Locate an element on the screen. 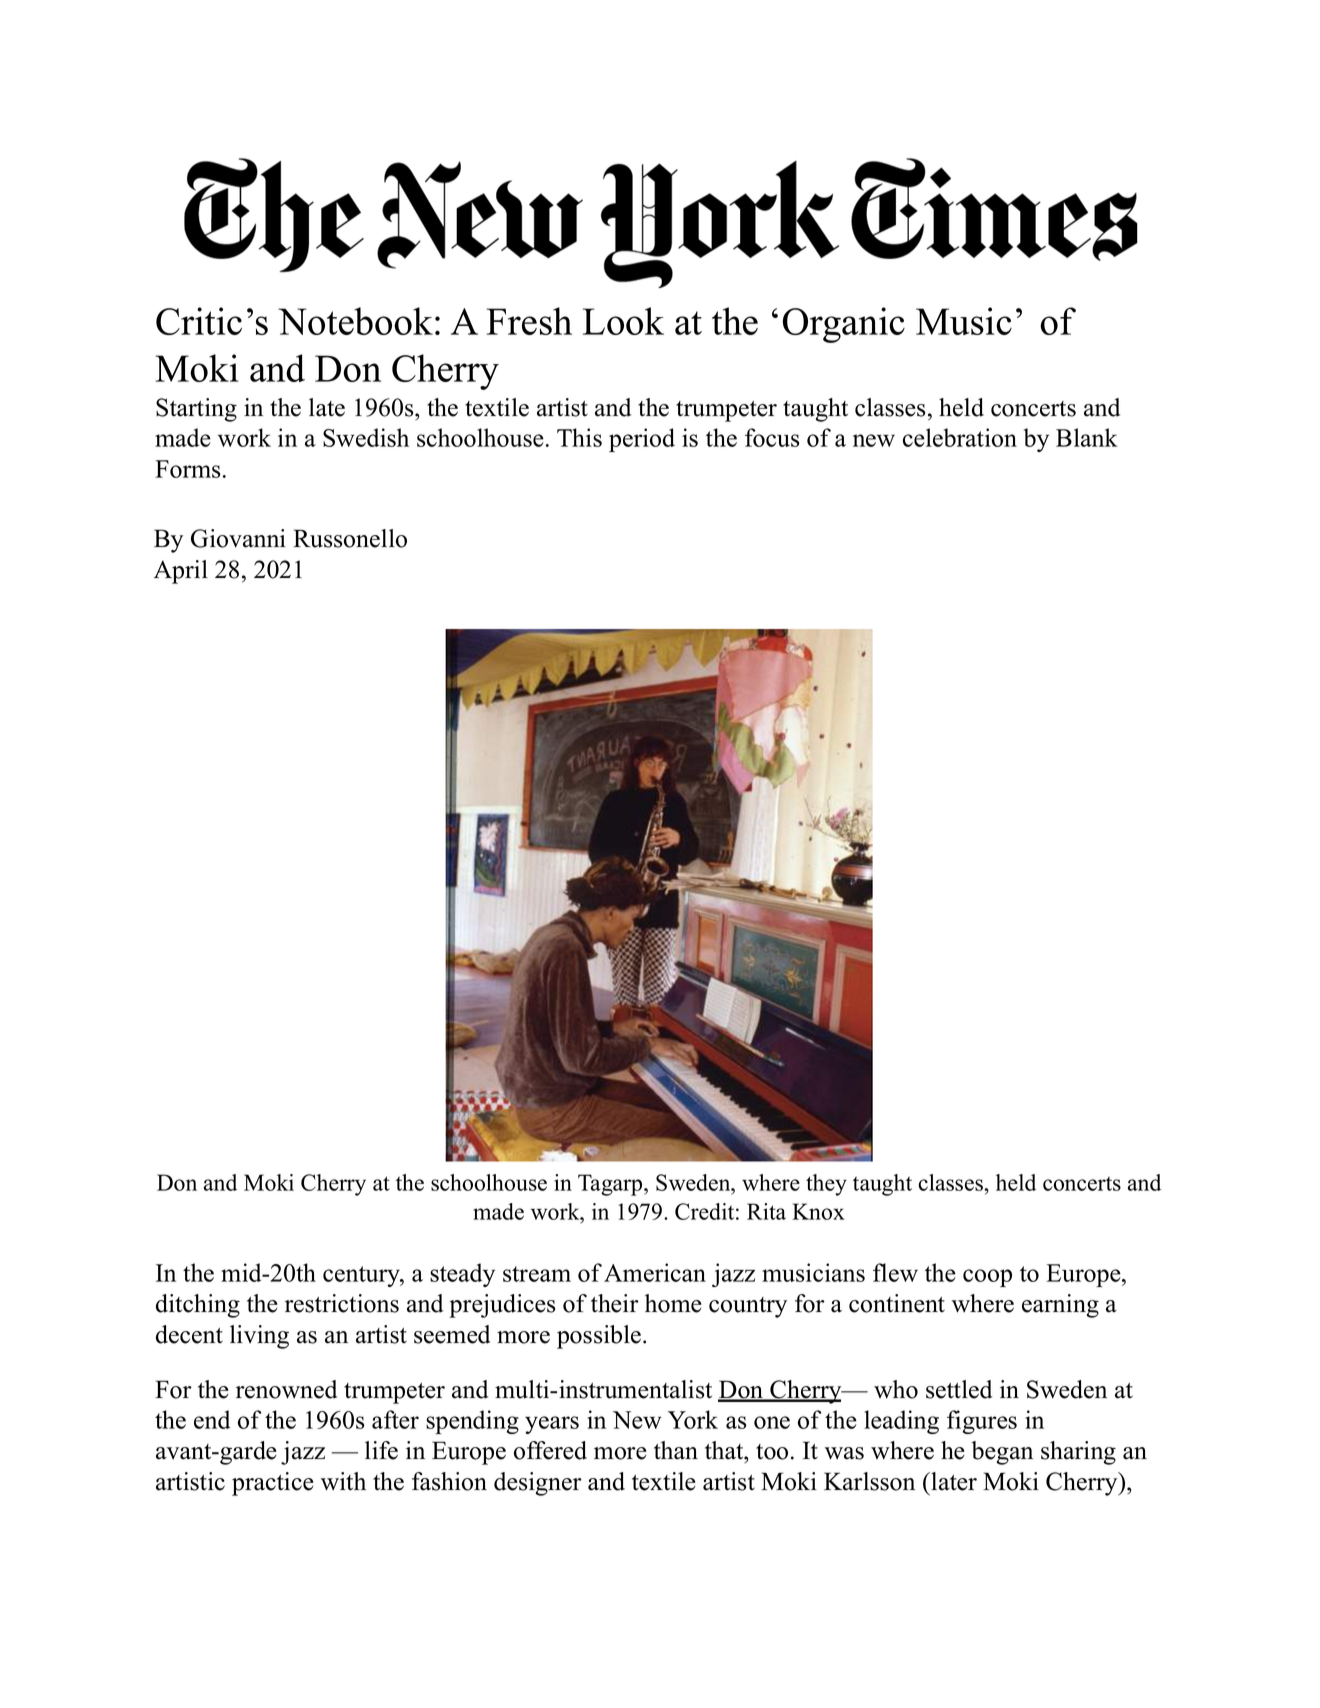 The image size is (1320, 1708). Starting is located at coordinates (196, 410).
